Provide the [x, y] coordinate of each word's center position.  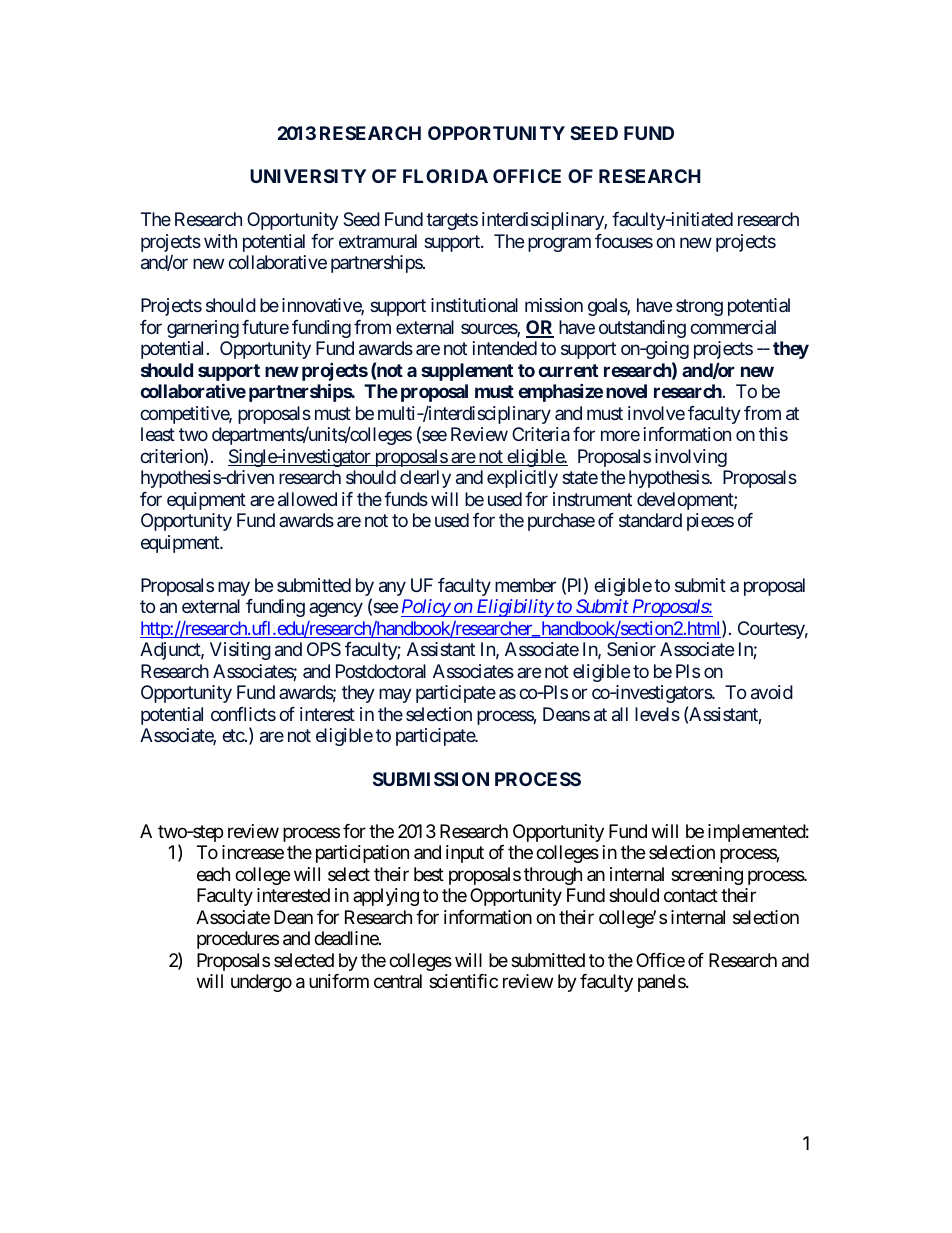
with [220, 241]
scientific [463, 981]
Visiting [240, 651]
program [559, 244]
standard [650, 520]
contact [691, 896]
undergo [261, 983]
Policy [426, 608]
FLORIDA [445, 176]
